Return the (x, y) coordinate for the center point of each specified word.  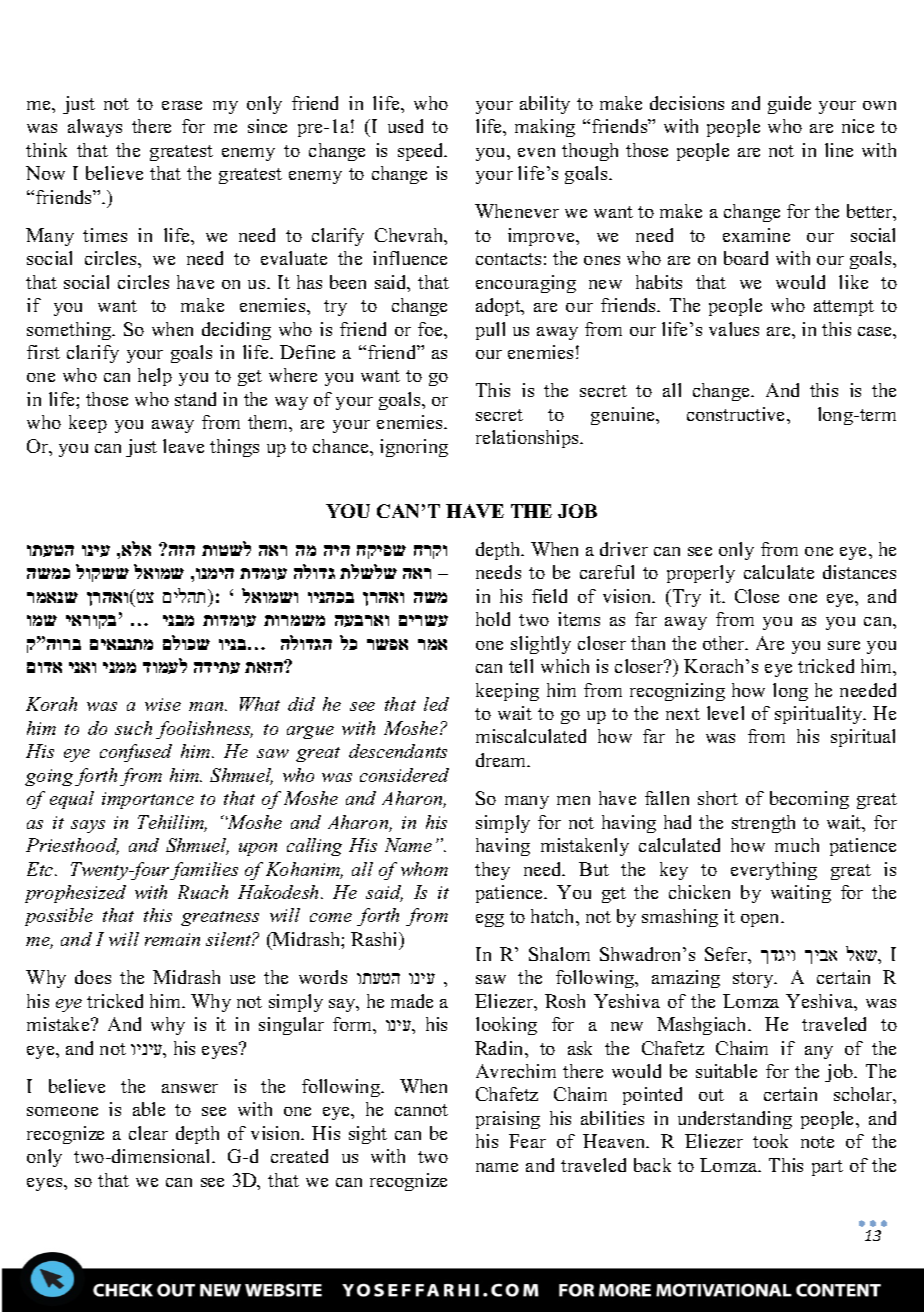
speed (422, 152)
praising (508, 1120)
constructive (737, 414)
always (95, 128)
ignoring (414, 448)
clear (148, 1133)
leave (183, 446)
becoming (809, 800)
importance (148, 800)
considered (404, 775)
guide (789, 105)
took (770, 1141)
